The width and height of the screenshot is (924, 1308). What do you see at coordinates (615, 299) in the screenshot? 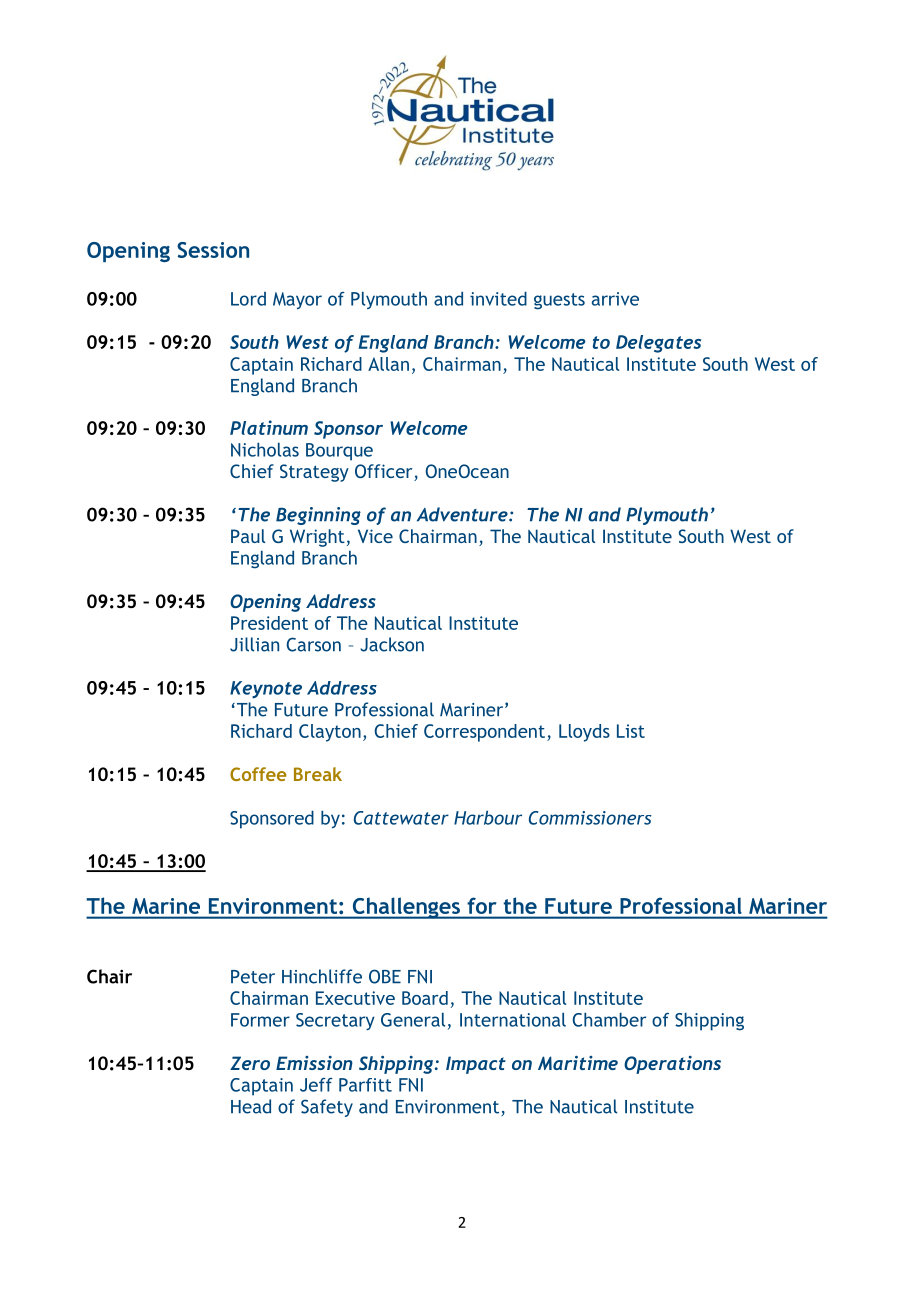
I see `arrive` at bounding box center [615, 299].
